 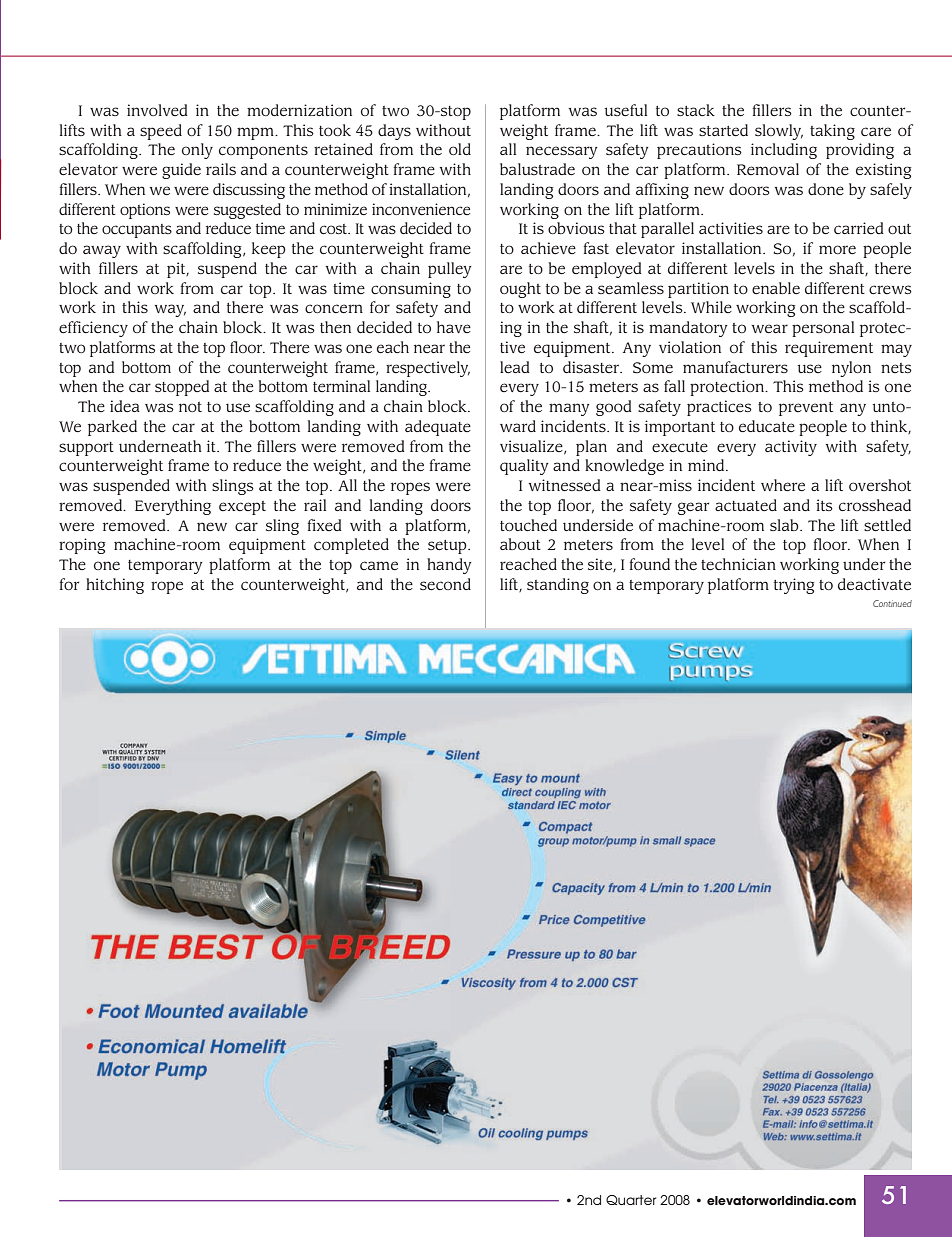 What do you see at coordinates (784, 151) in the screenshot?
I see `including` at bounding box center [784, 151].
